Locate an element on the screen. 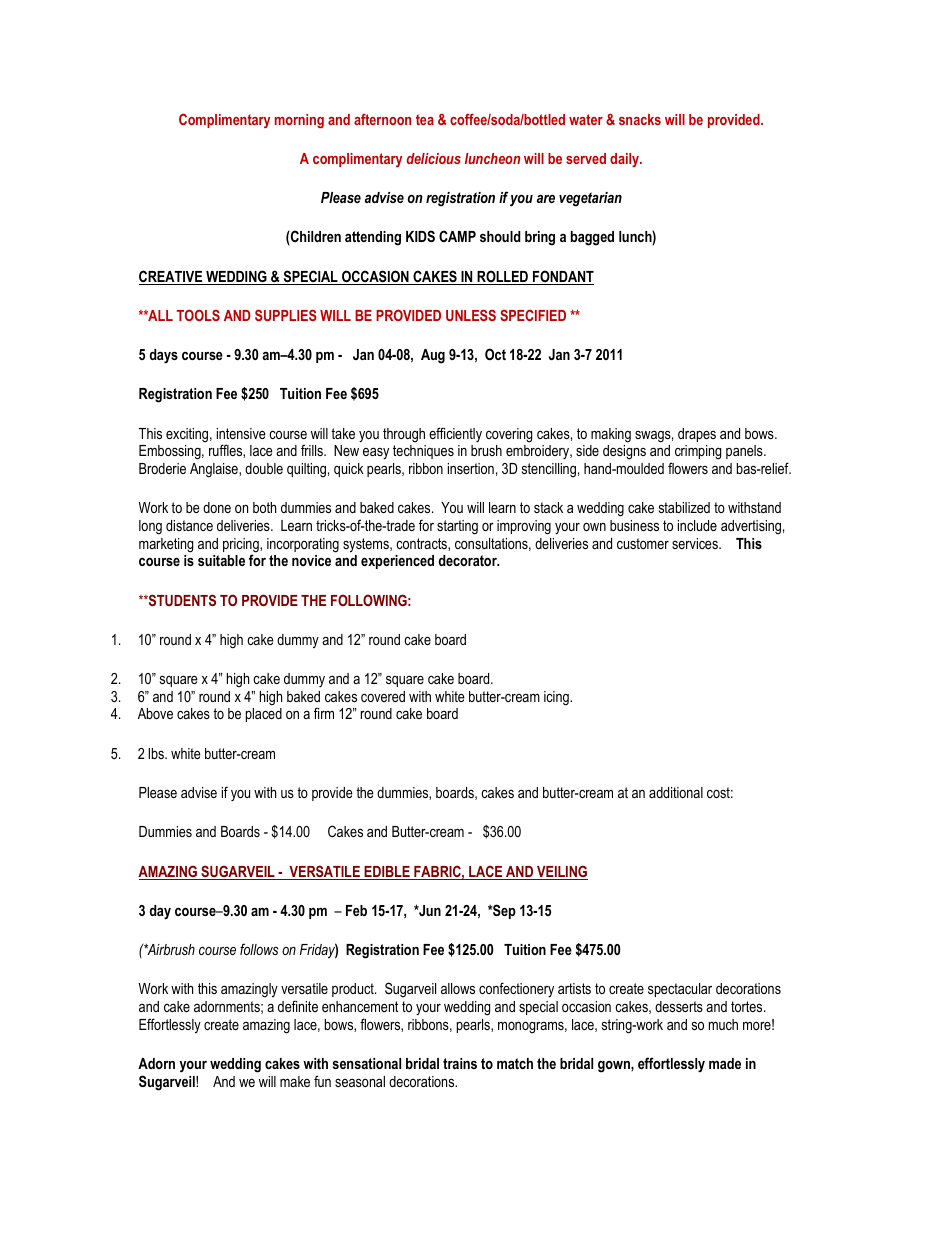 The width and height of the screenshot is (952, 1233). morning is located at coordinates (299, 121).
